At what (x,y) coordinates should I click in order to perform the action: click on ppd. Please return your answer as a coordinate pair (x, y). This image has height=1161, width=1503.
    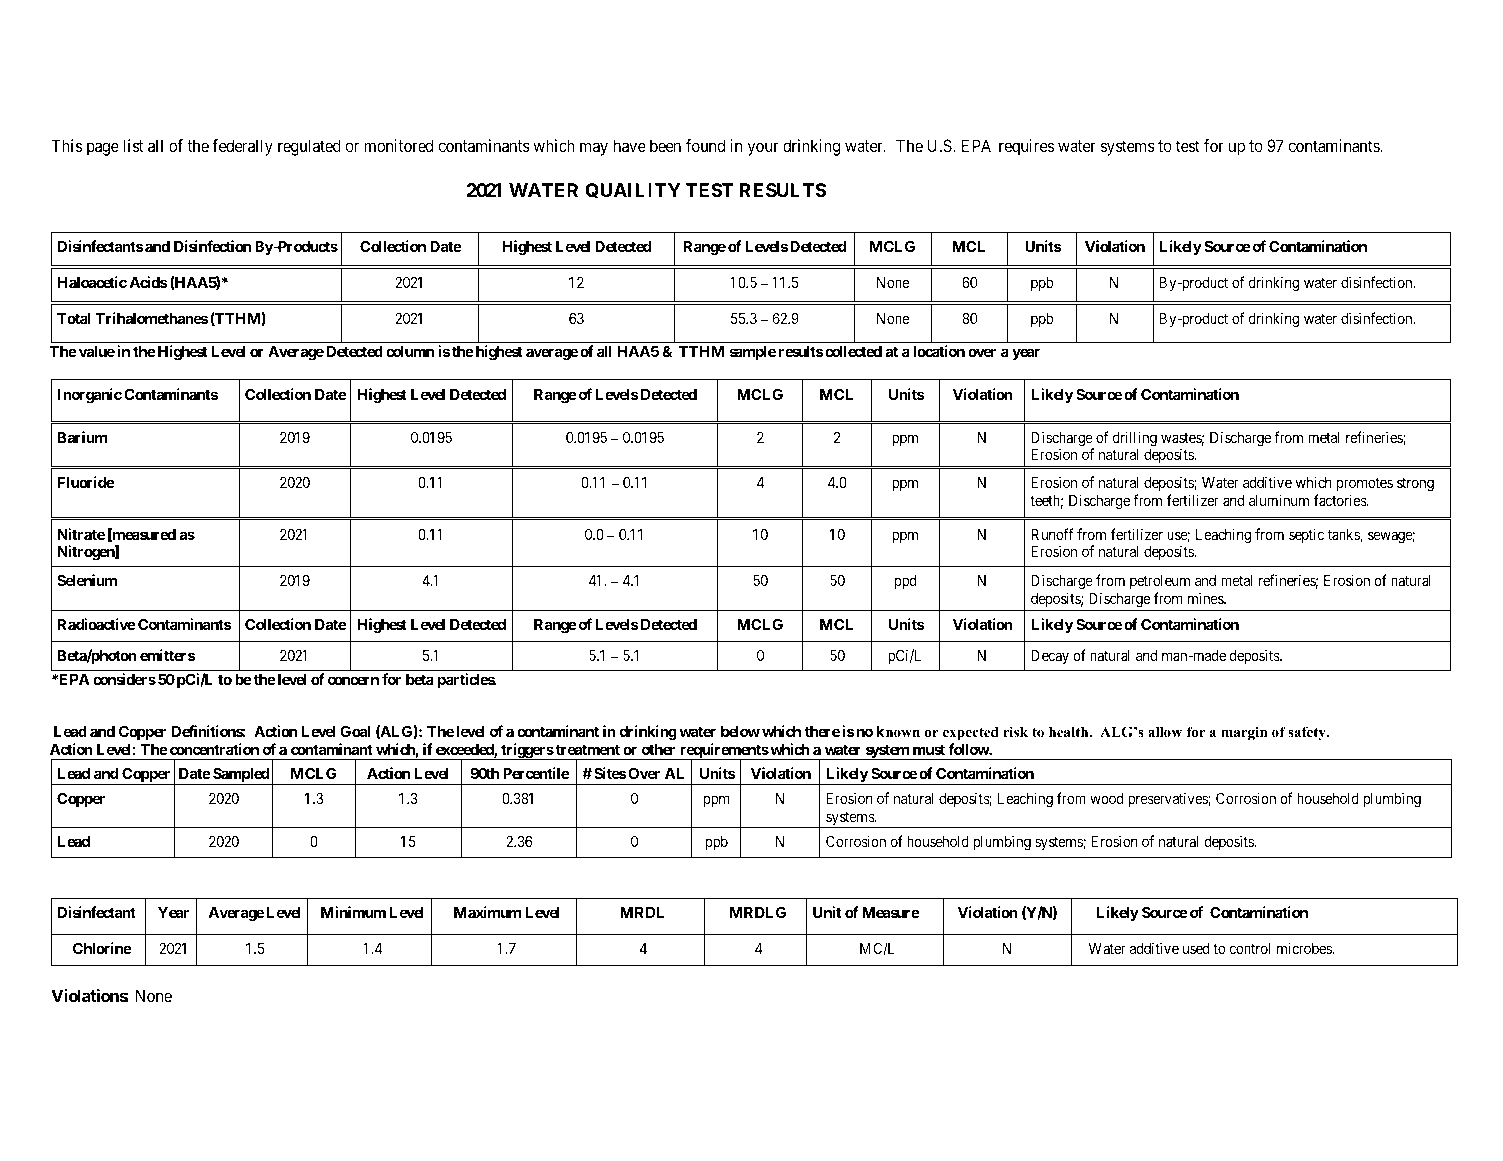
    Looking at the image, I should click on (905, 582).
